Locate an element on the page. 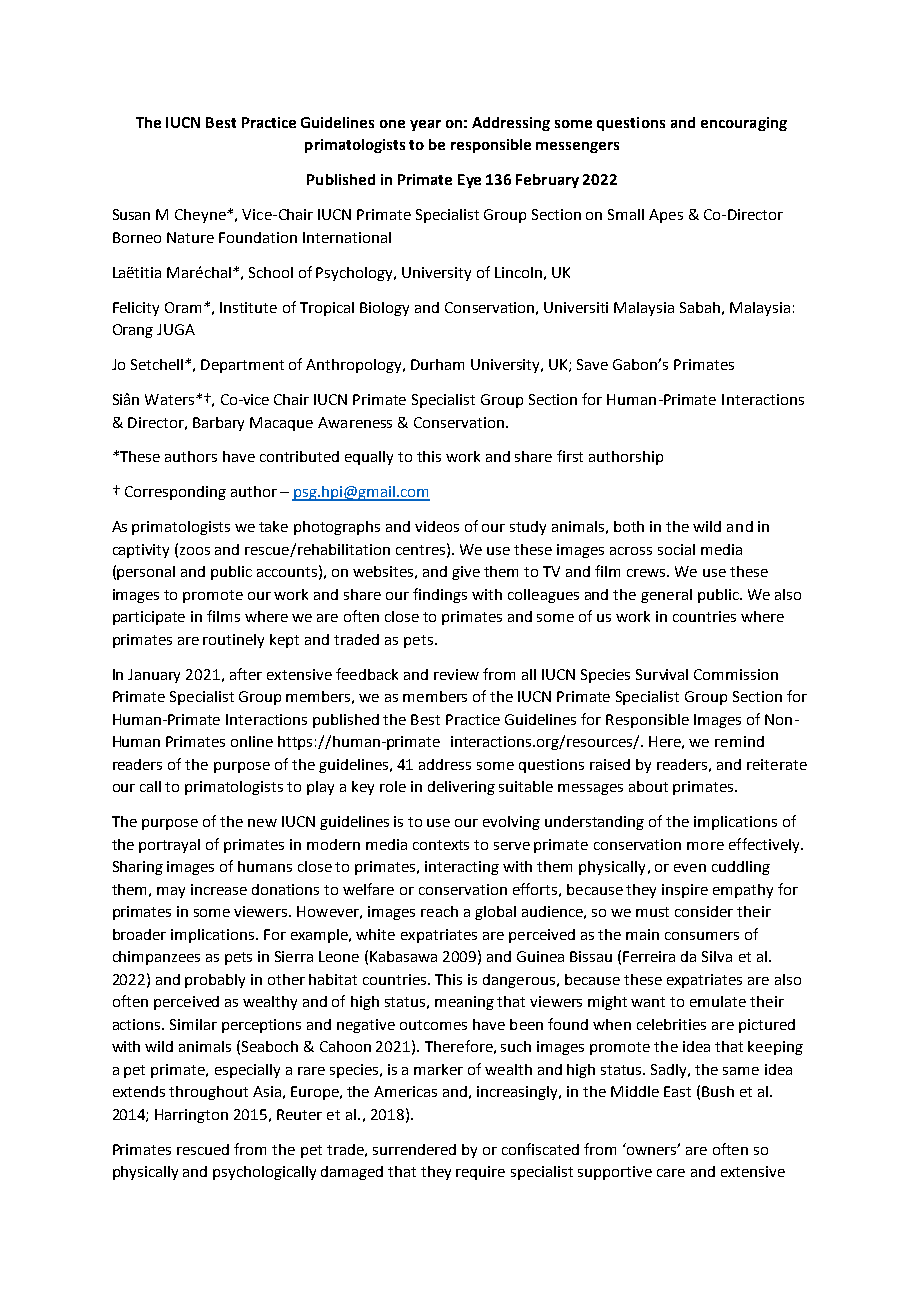 The image size is (924, 1307). Eye is located at coordinates (469, 181).
